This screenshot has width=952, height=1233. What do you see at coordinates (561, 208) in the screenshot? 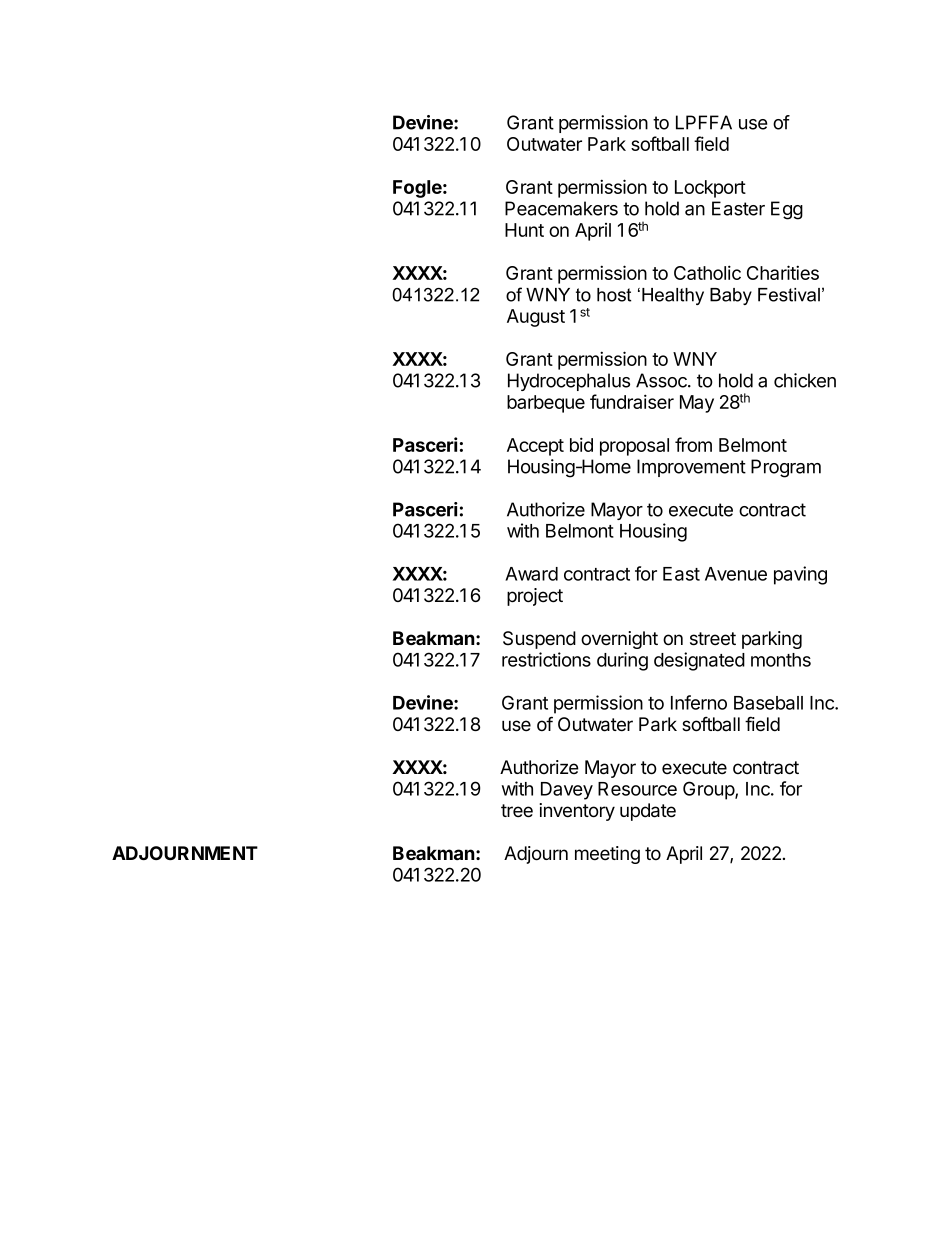
I see `Peacemakers` at bounding box center [561, 208].
